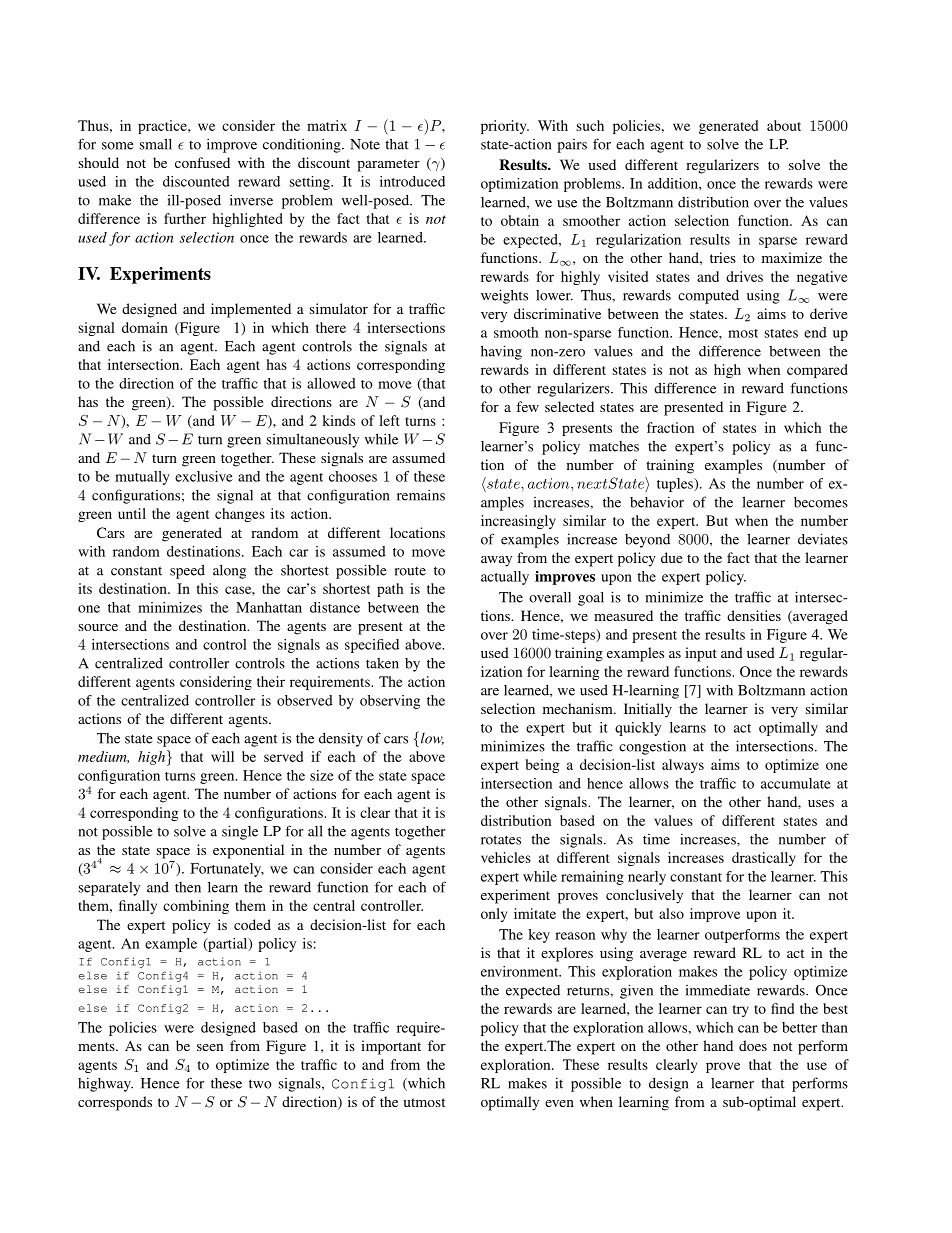  What do you see at coordinates (817, 371) in the screenshot?
I see `compared` at bounding box center [817, 371].
